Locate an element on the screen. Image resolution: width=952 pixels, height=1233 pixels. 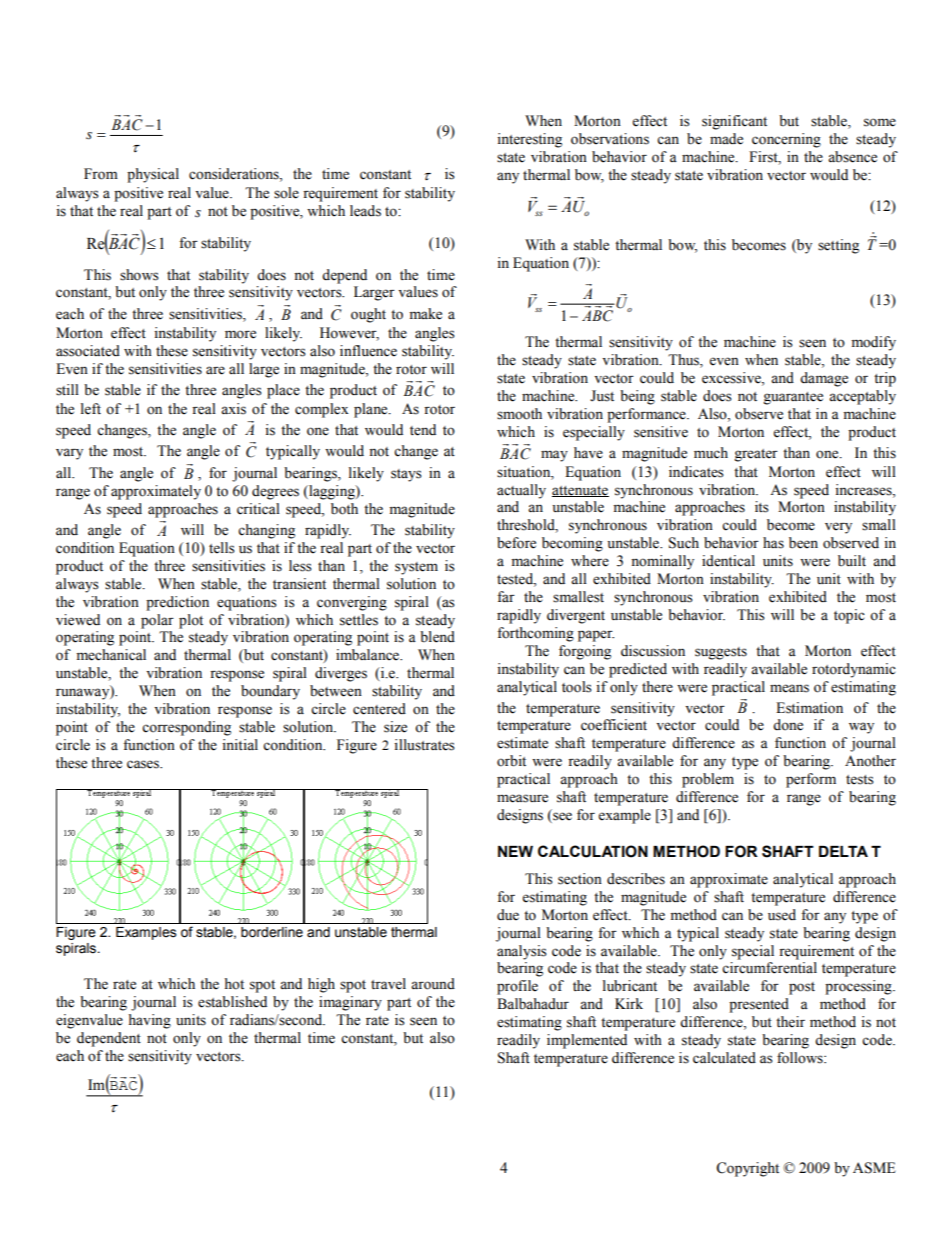
tells is located at coordinates (222, 548).
